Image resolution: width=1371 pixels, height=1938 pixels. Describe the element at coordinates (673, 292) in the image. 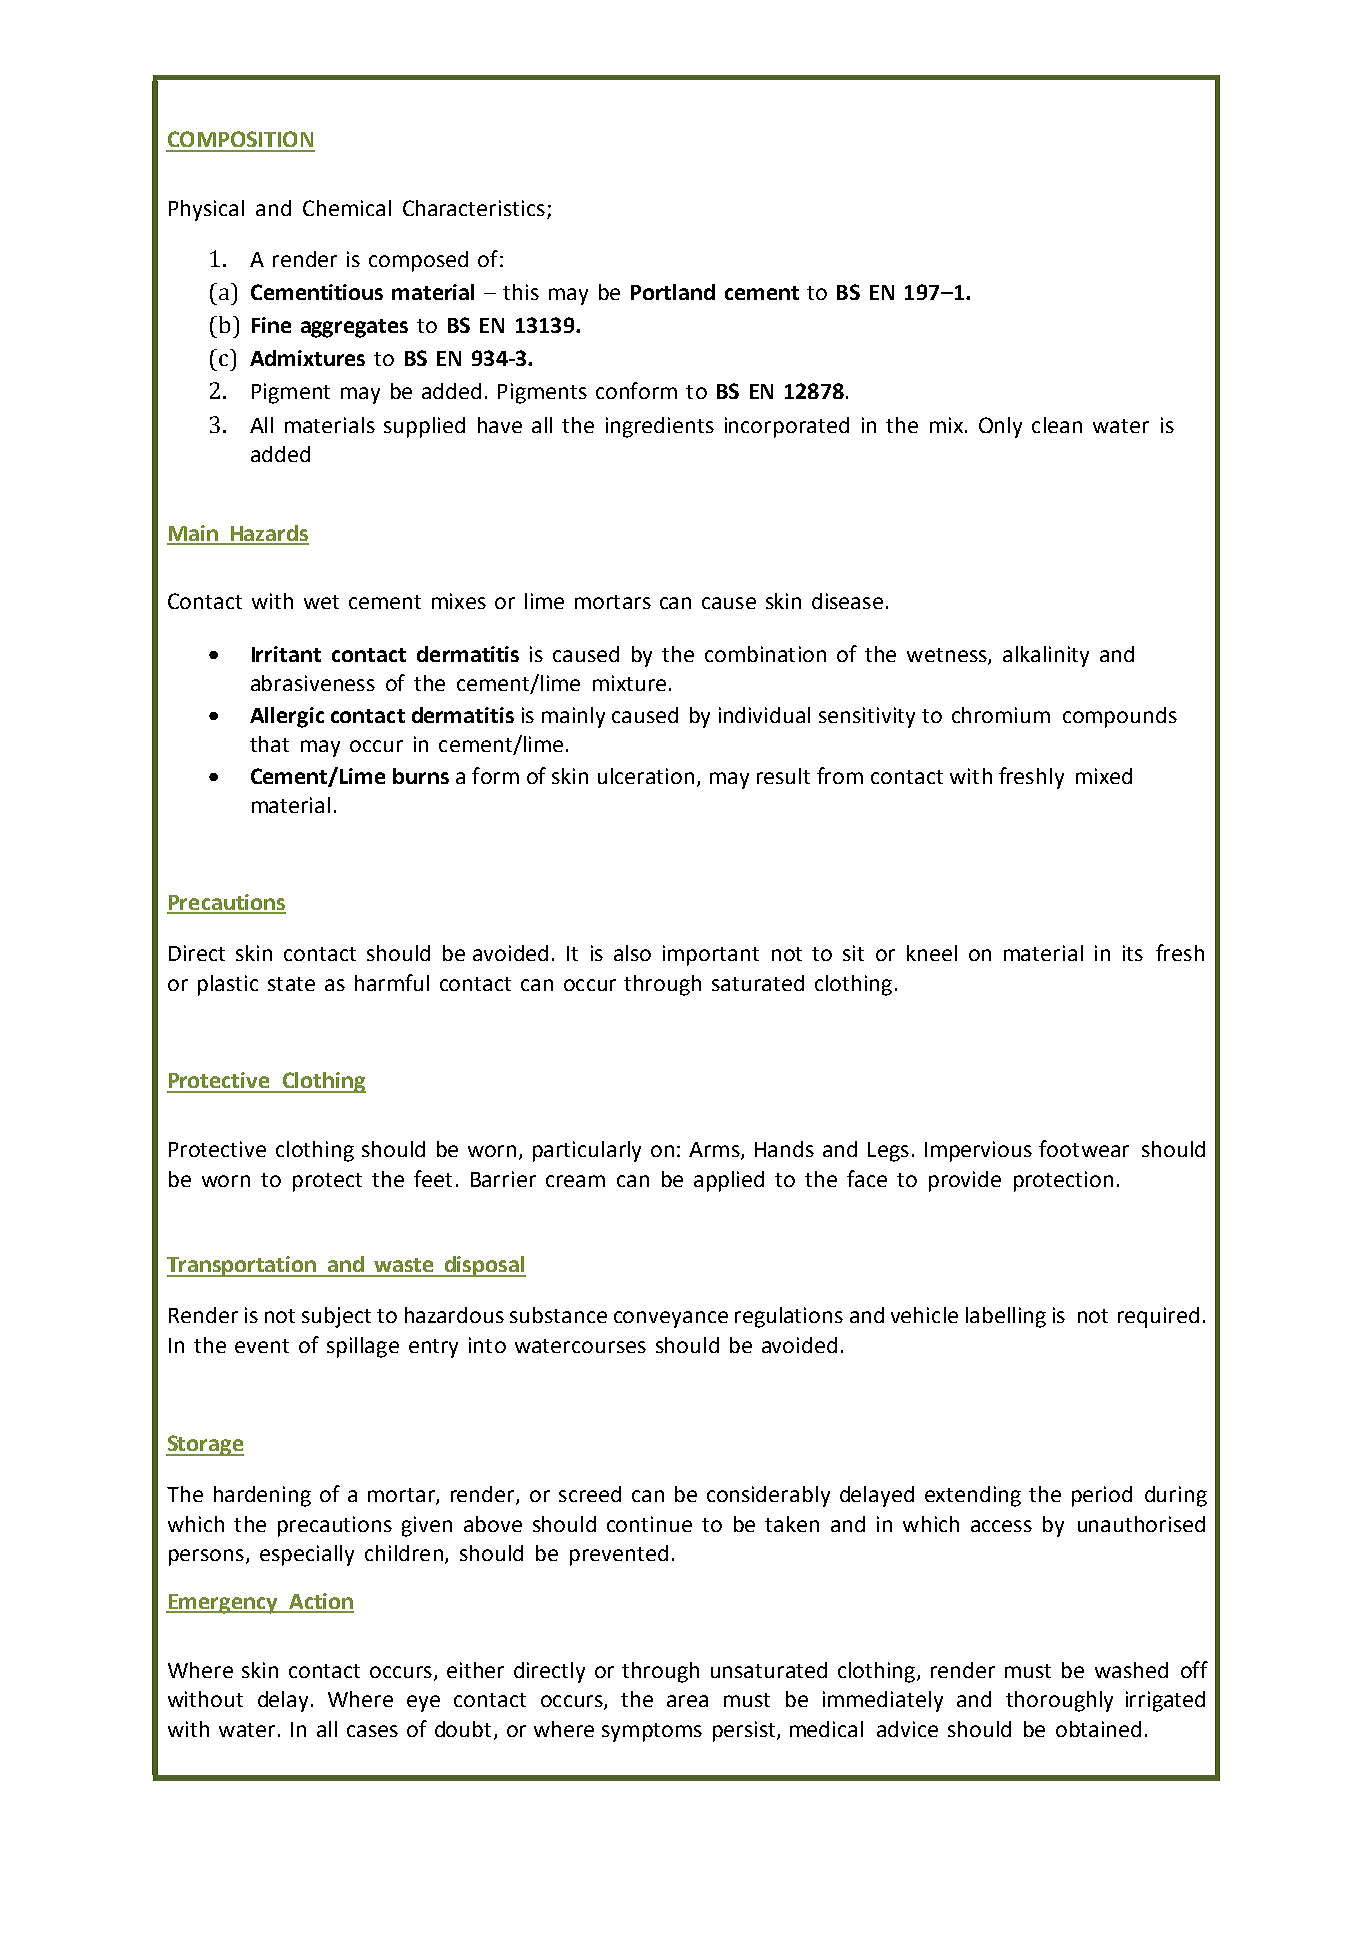

I see `Portland` at that location.
